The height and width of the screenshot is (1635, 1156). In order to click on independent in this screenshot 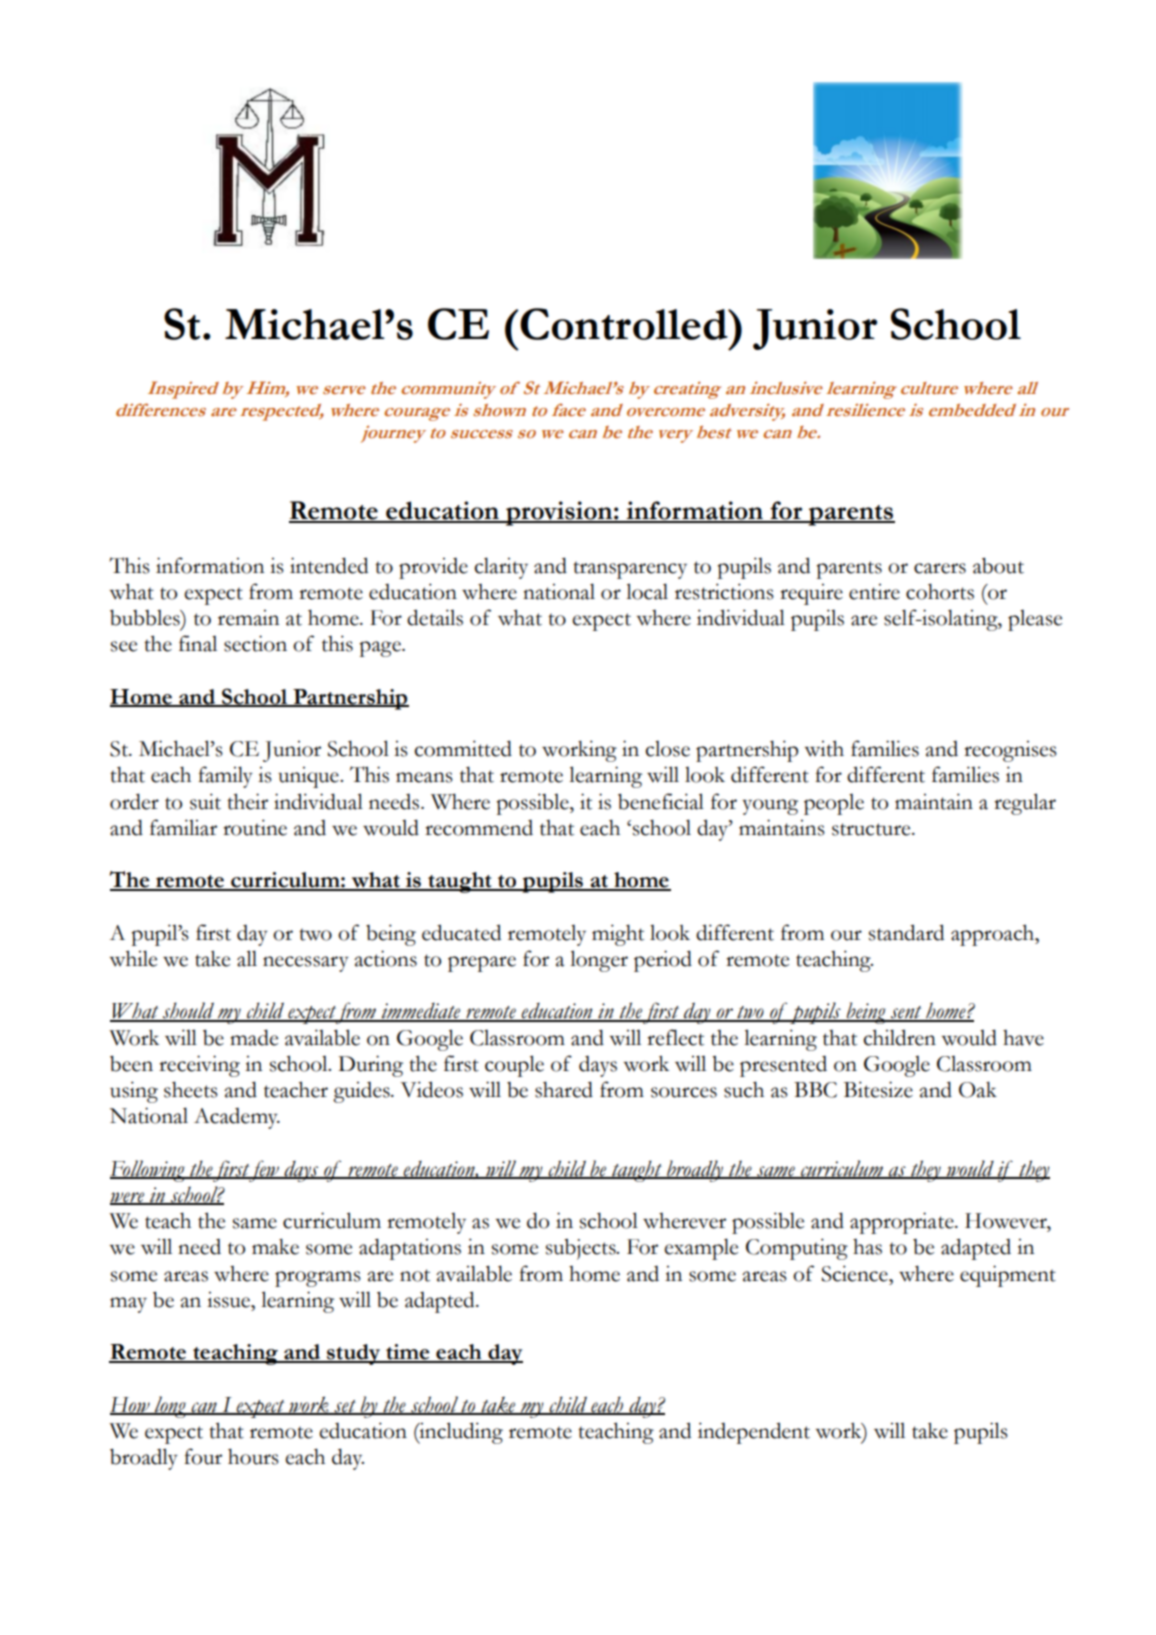, I will do `click(754, 1433)`.
